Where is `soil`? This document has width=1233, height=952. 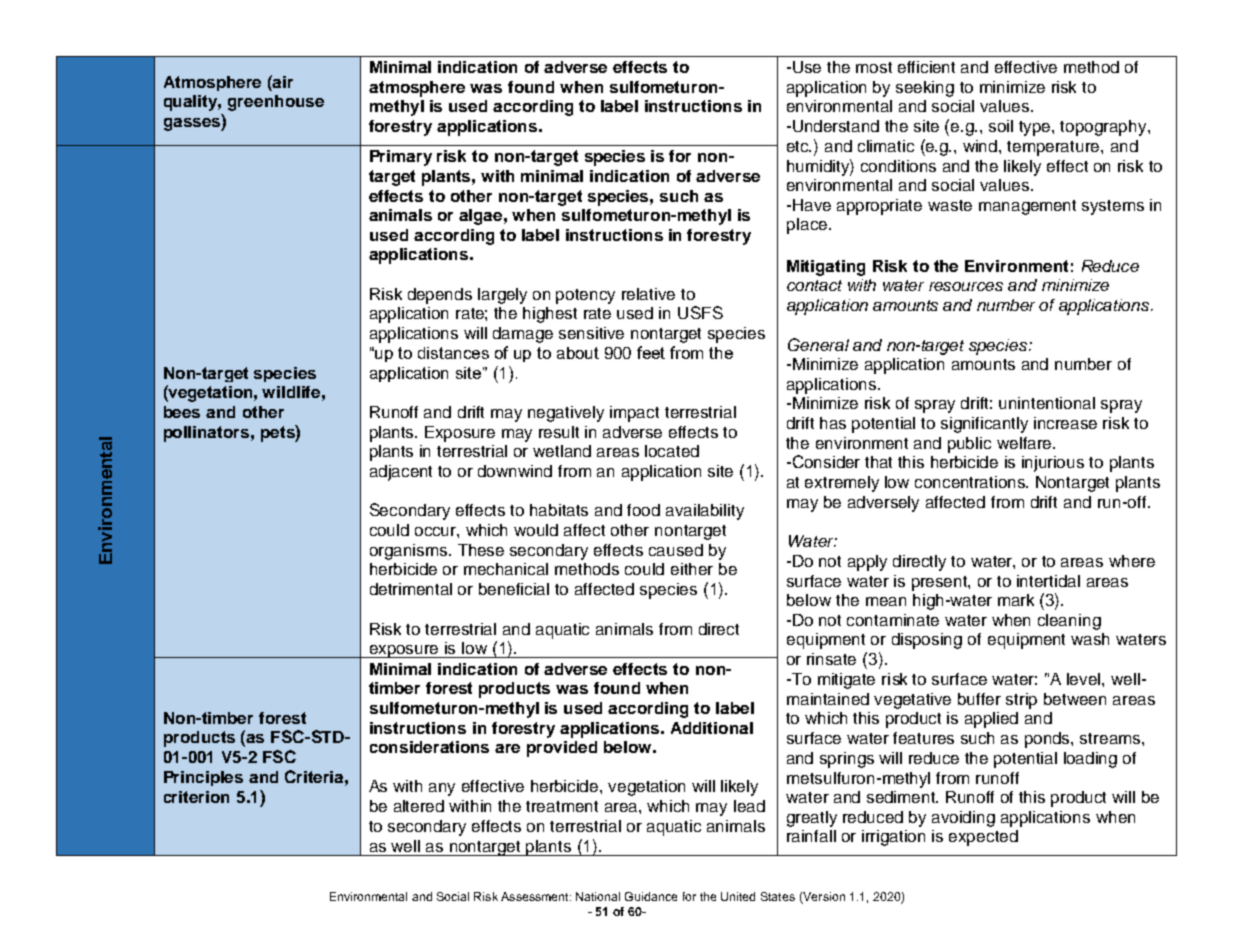
soil is located at coordinates (1001, 126).
